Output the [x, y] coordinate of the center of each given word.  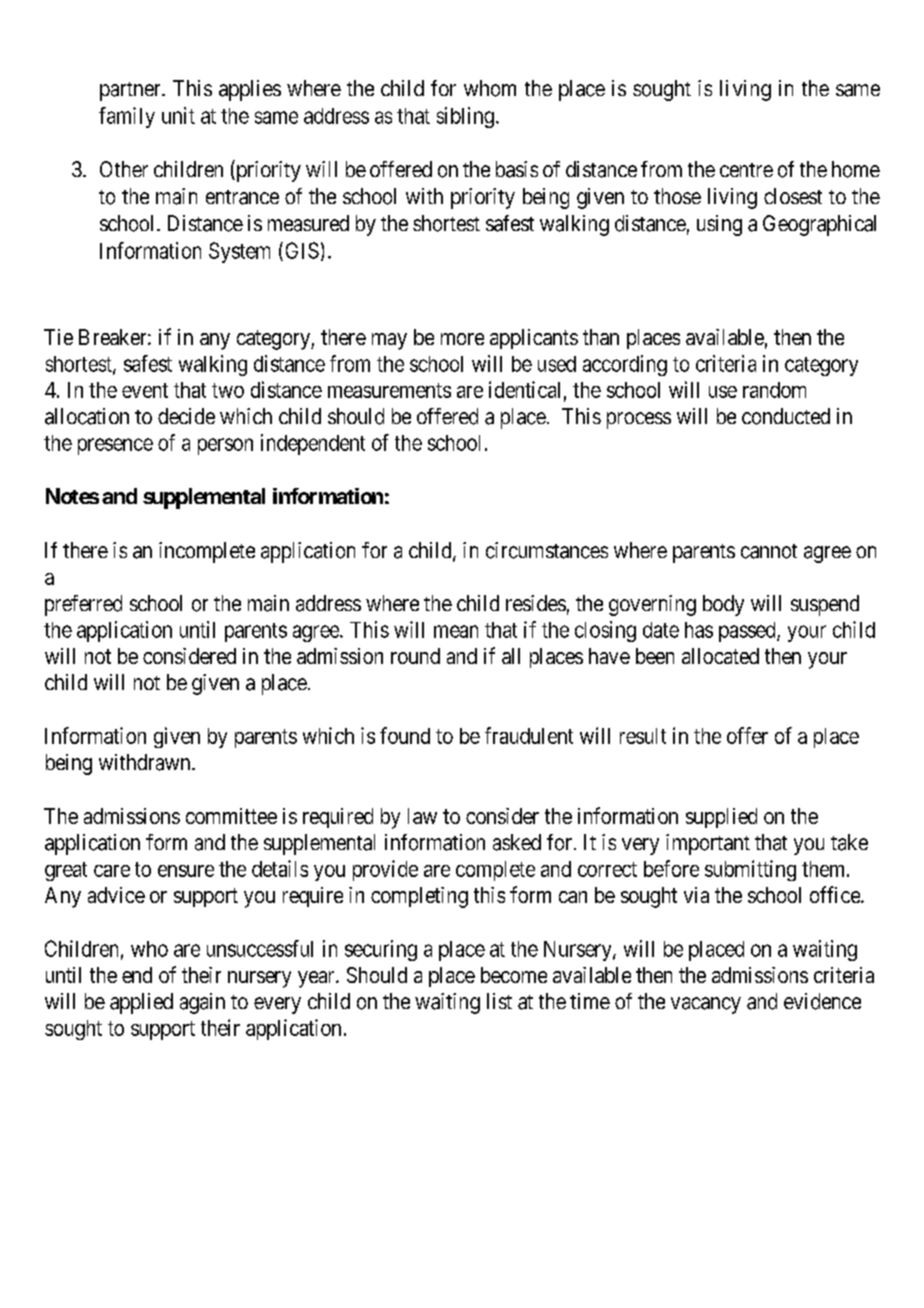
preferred [83, 605]
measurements [389, 390]
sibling [465, 117]
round [415, 656]
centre [746, 170]
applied [141, 1003]
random [774, 390]
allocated [720, 656]
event [145, 390]
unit [178, 115]
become [514, 975]
